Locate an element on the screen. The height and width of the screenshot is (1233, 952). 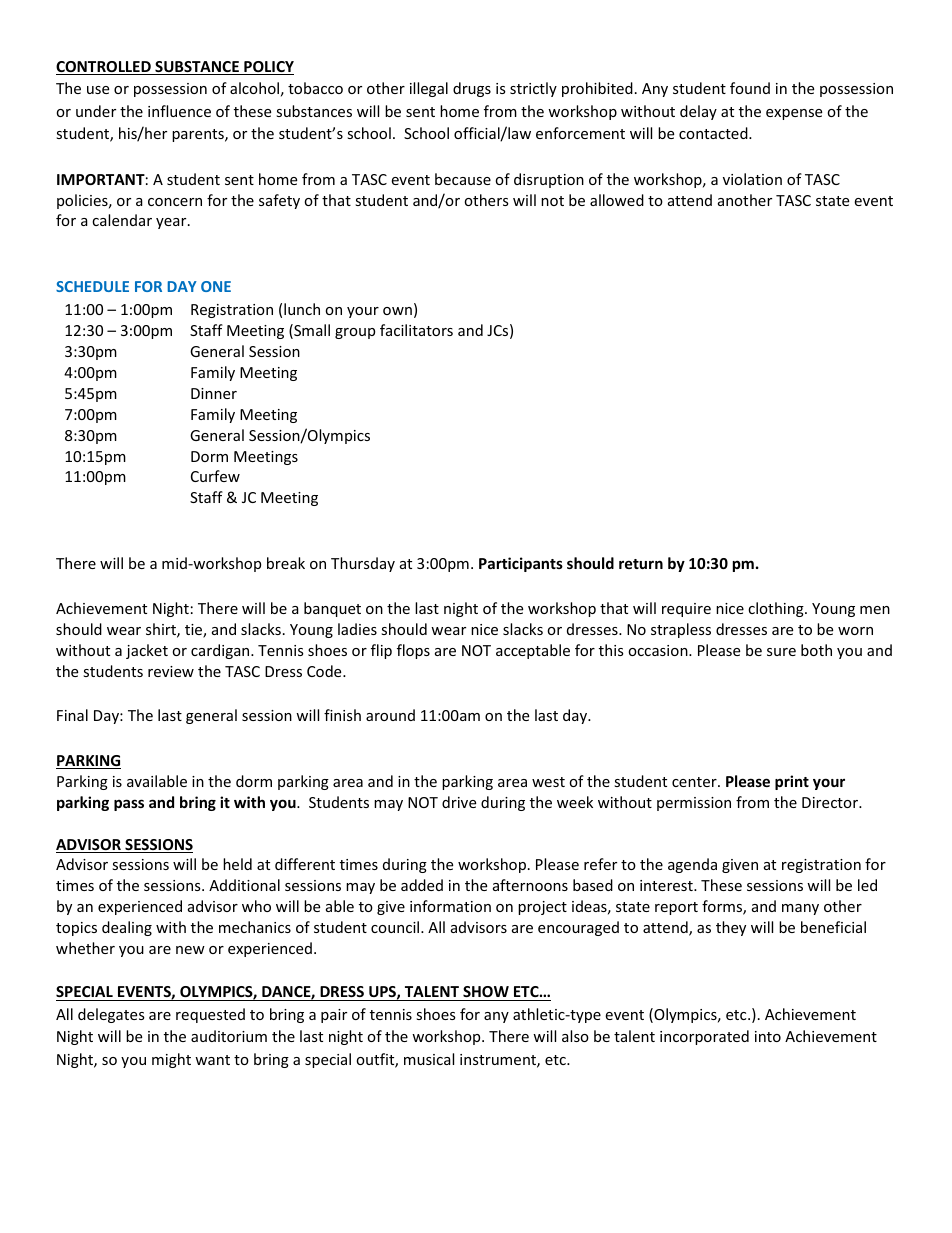
review is located at coordinates (171, 671).
